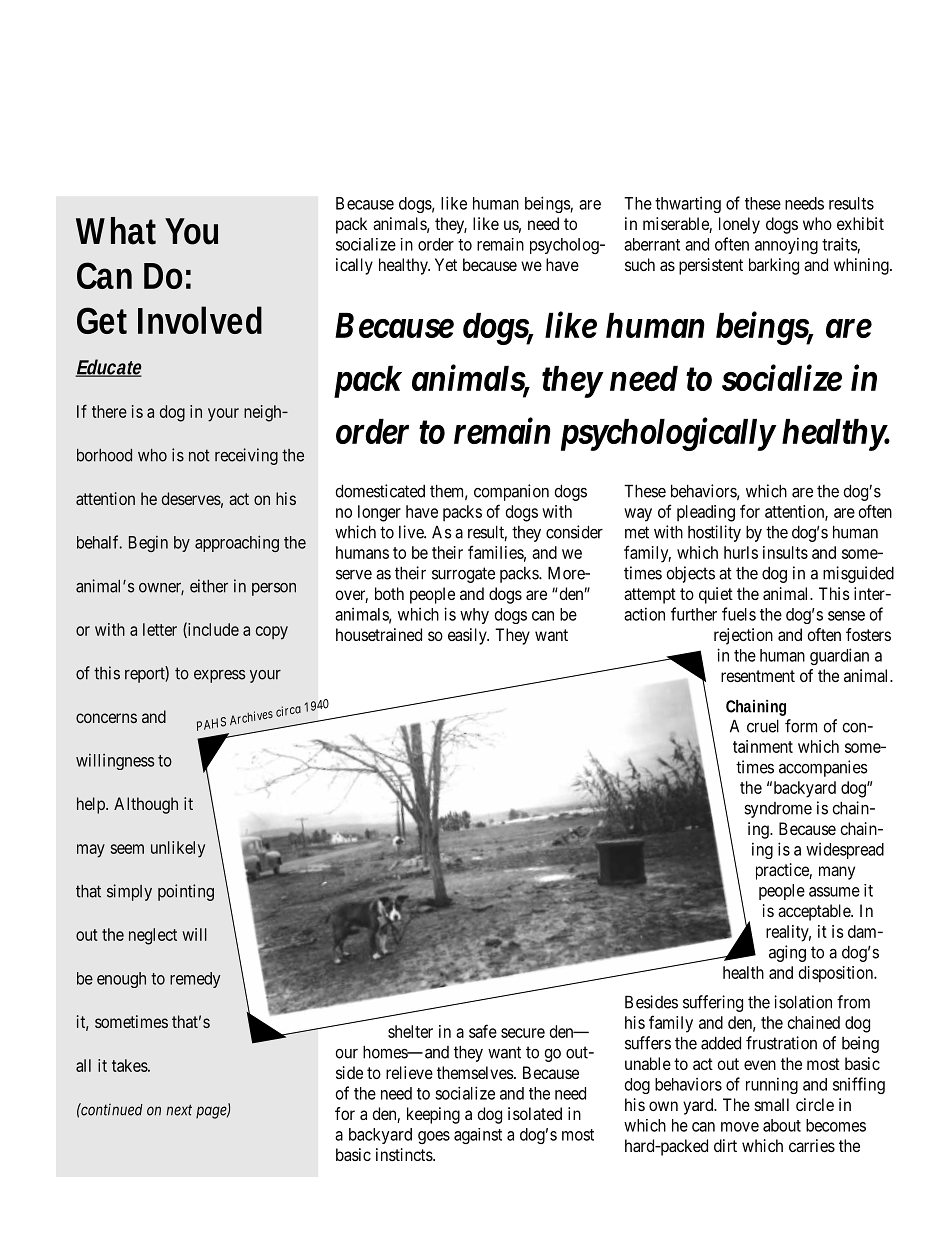  Describe the element at coordinates (785, 552) in the screenshot. I see `insults` at that location.
